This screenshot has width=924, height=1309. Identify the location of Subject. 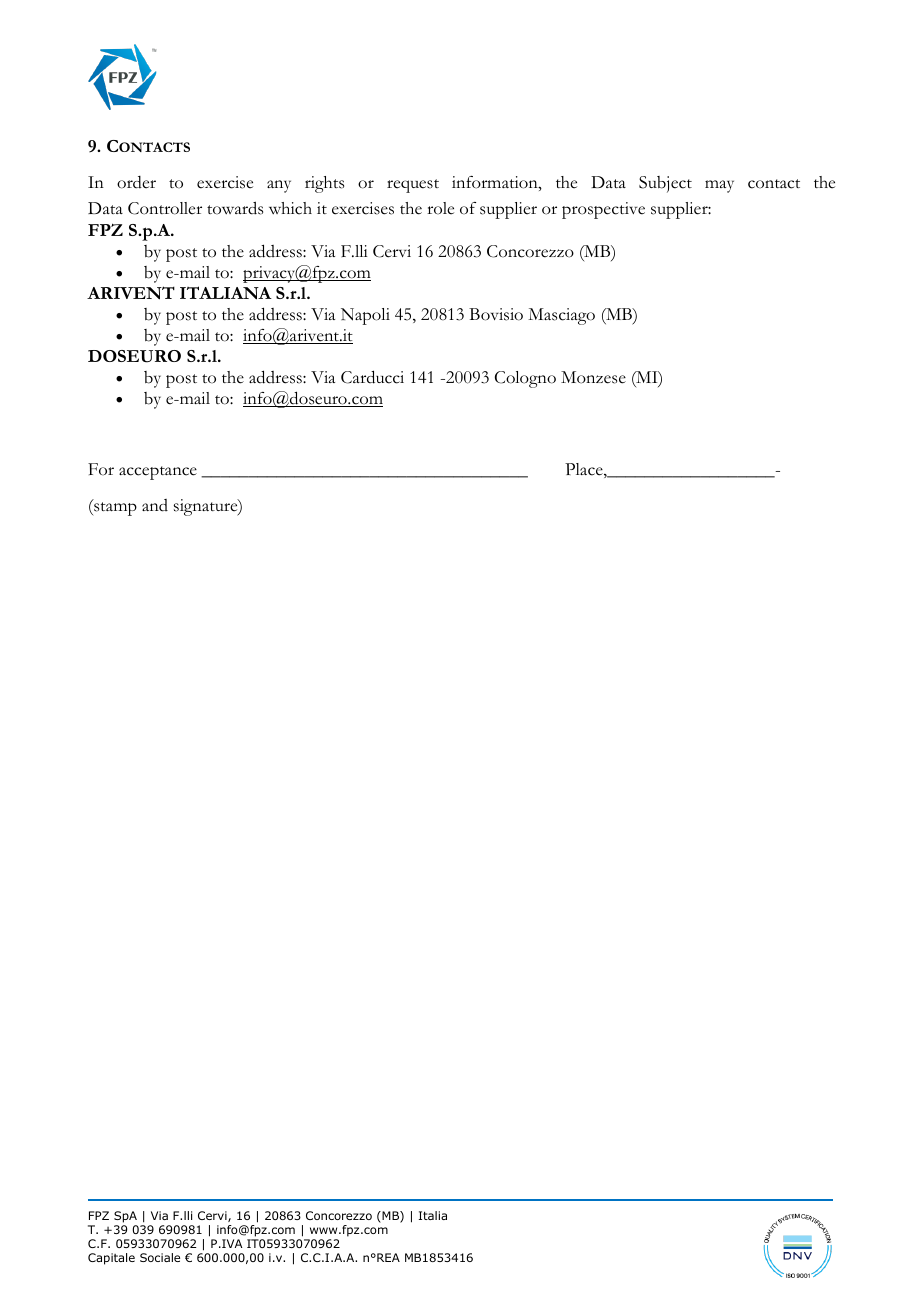
(665, 184).
